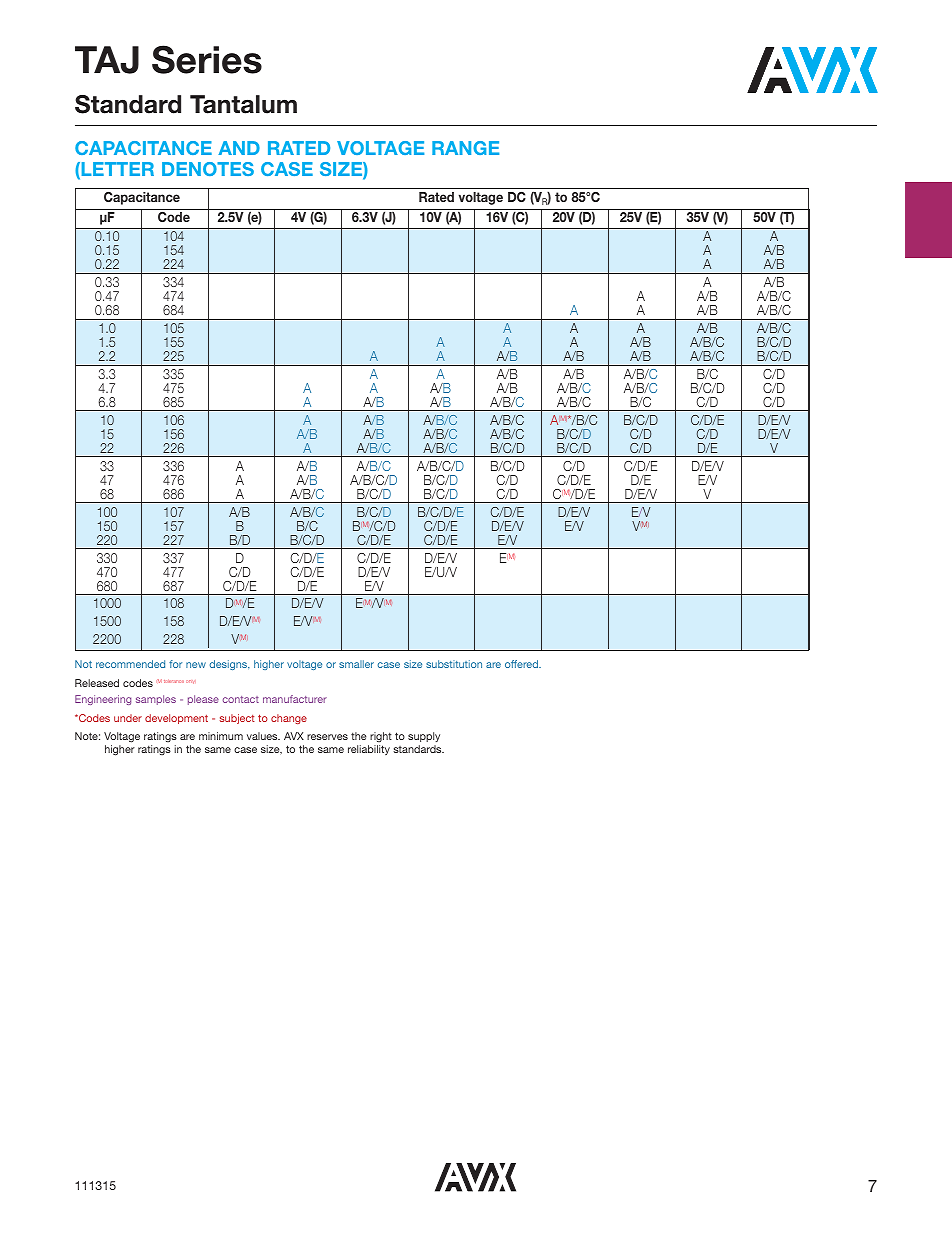 This screenshot has height=1233, width=952. Describe the element at coordinates (243, 104) in the screenshot. I see `Tantalum` at that location.
